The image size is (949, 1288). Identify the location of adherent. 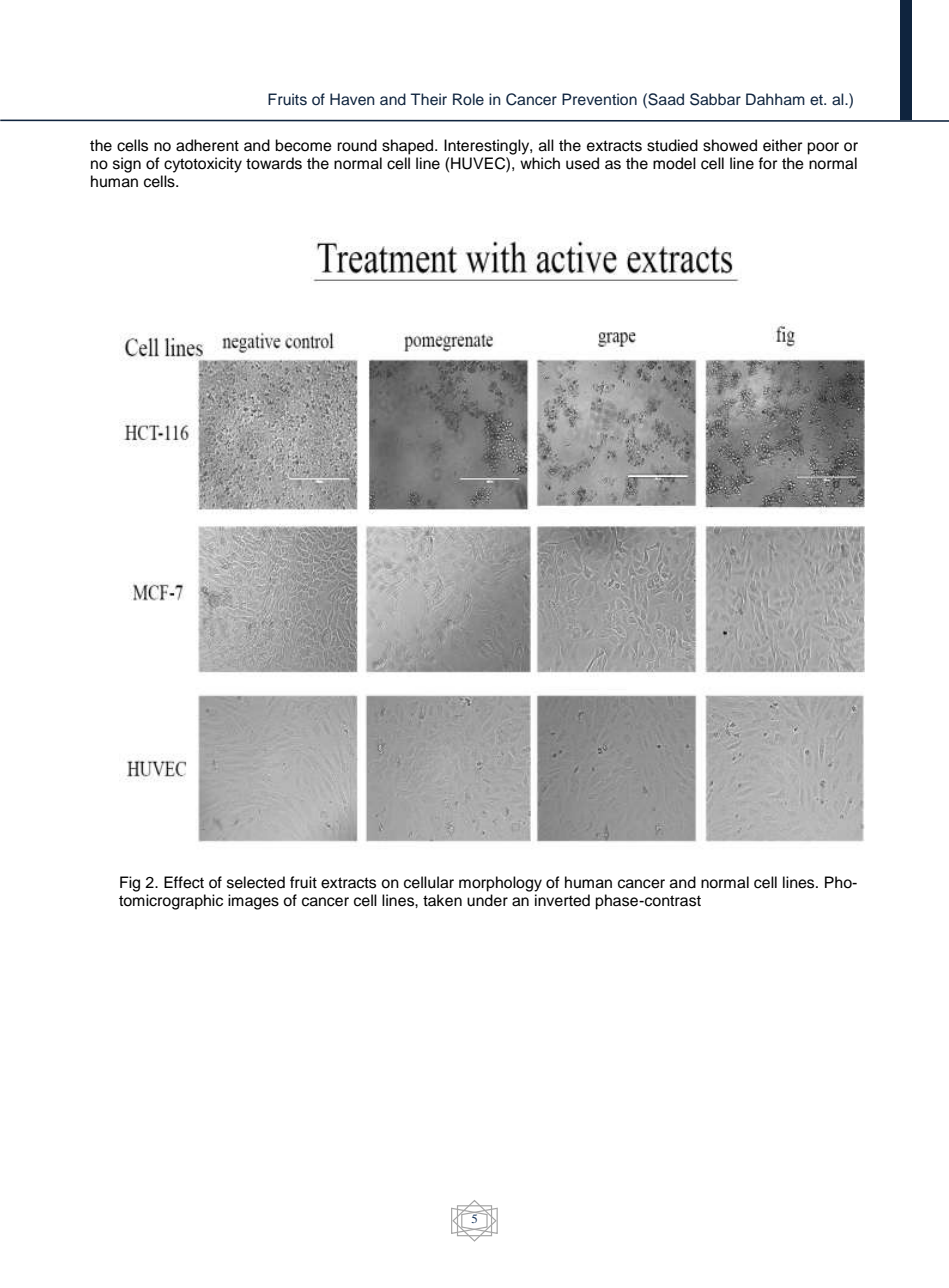
(207, 145).
